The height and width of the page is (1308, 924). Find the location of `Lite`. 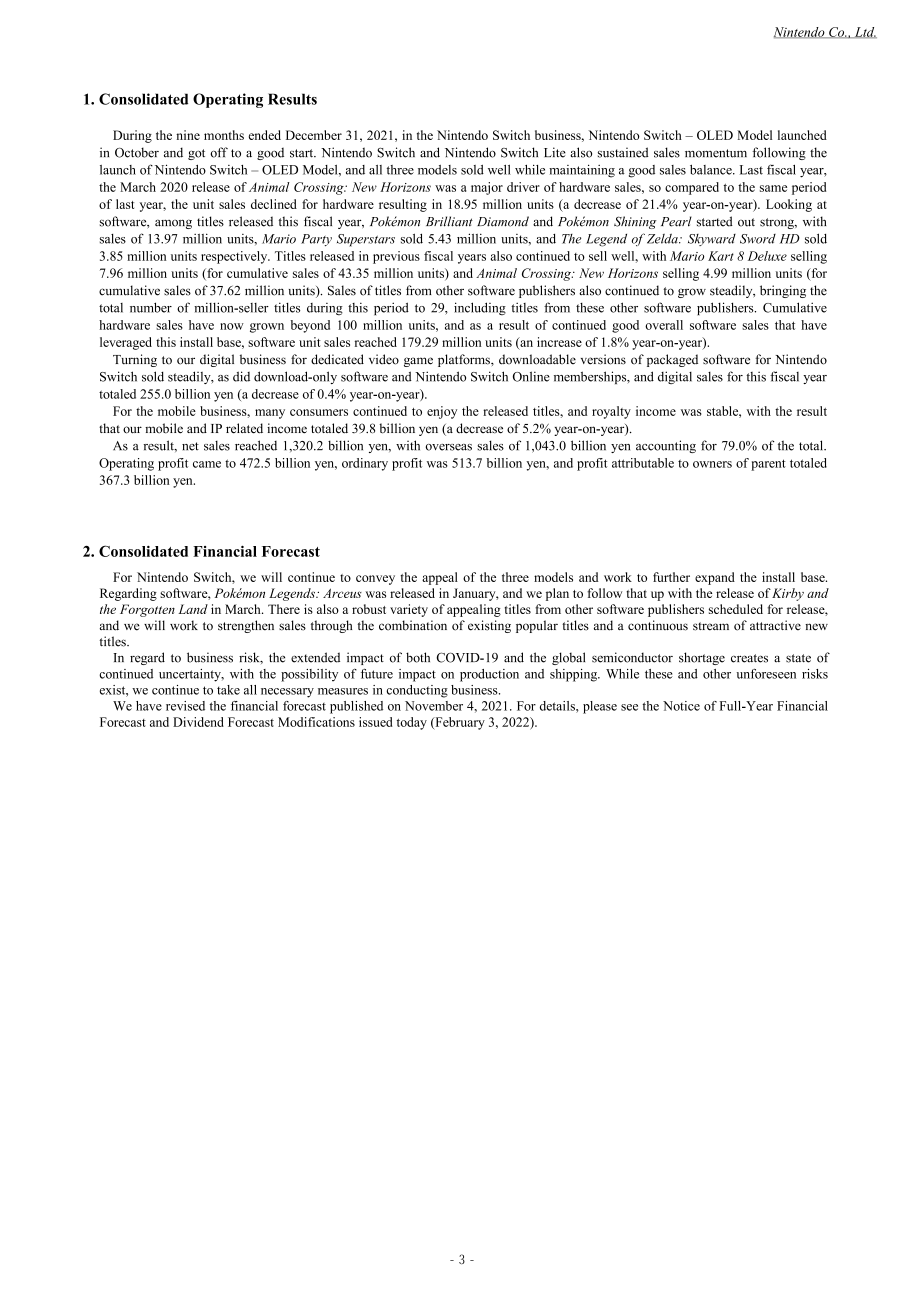

Lite is located at coordinates (555, 152).
